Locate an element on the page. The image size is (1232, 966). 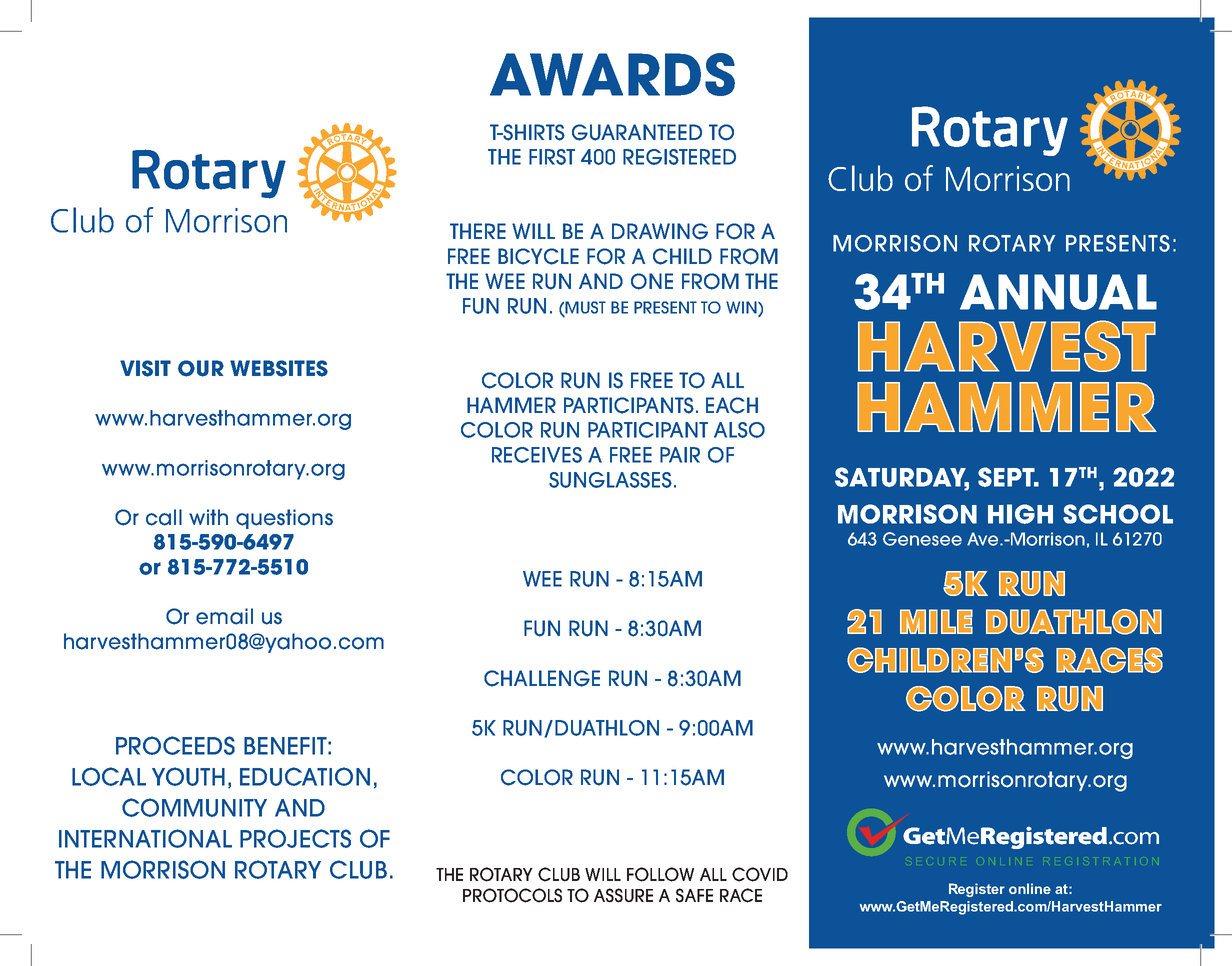
SUNGLASSES is located at coordinates (610, 480).
